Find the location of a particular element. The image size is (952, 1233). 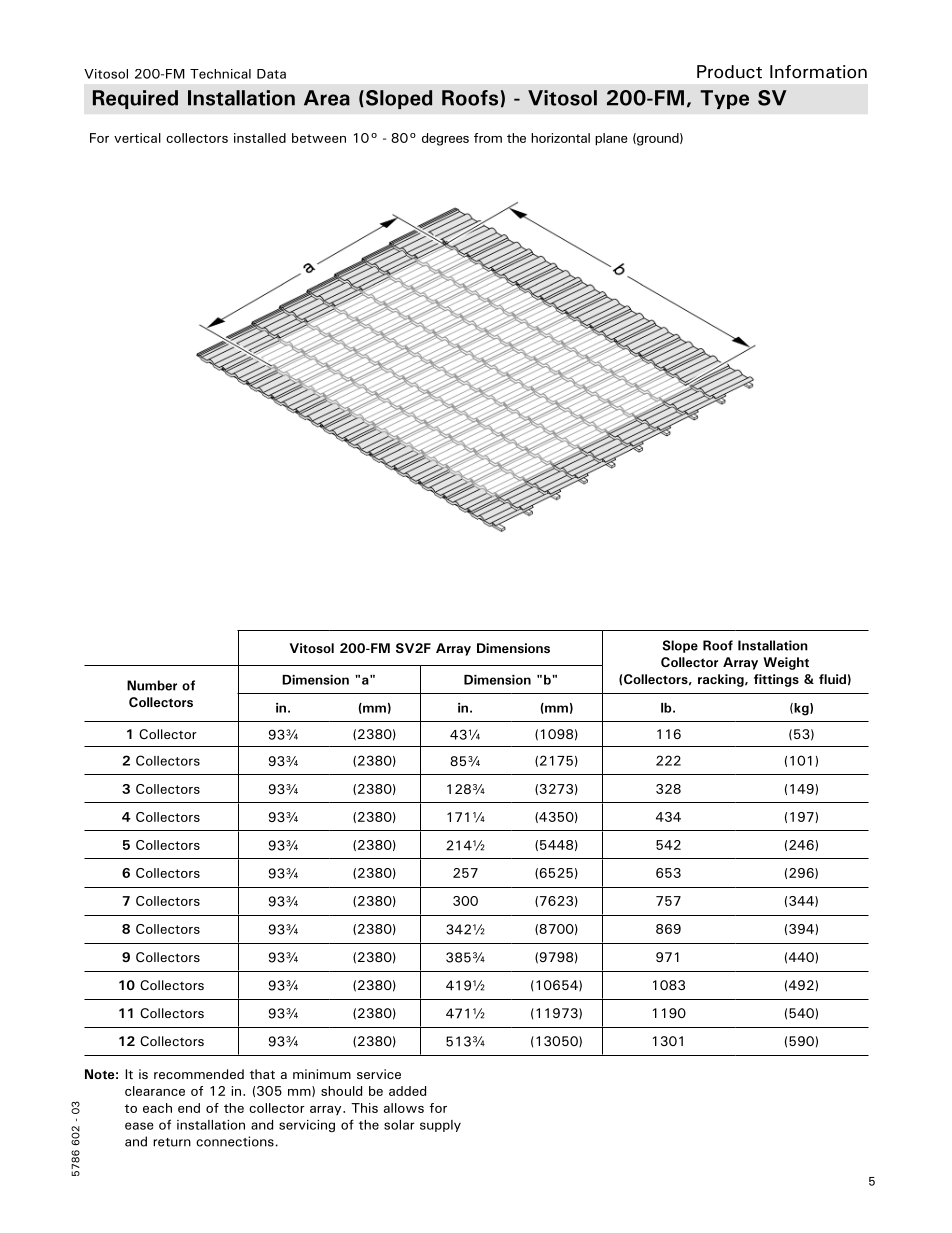

Technical is located at coordinates (220, 74).
